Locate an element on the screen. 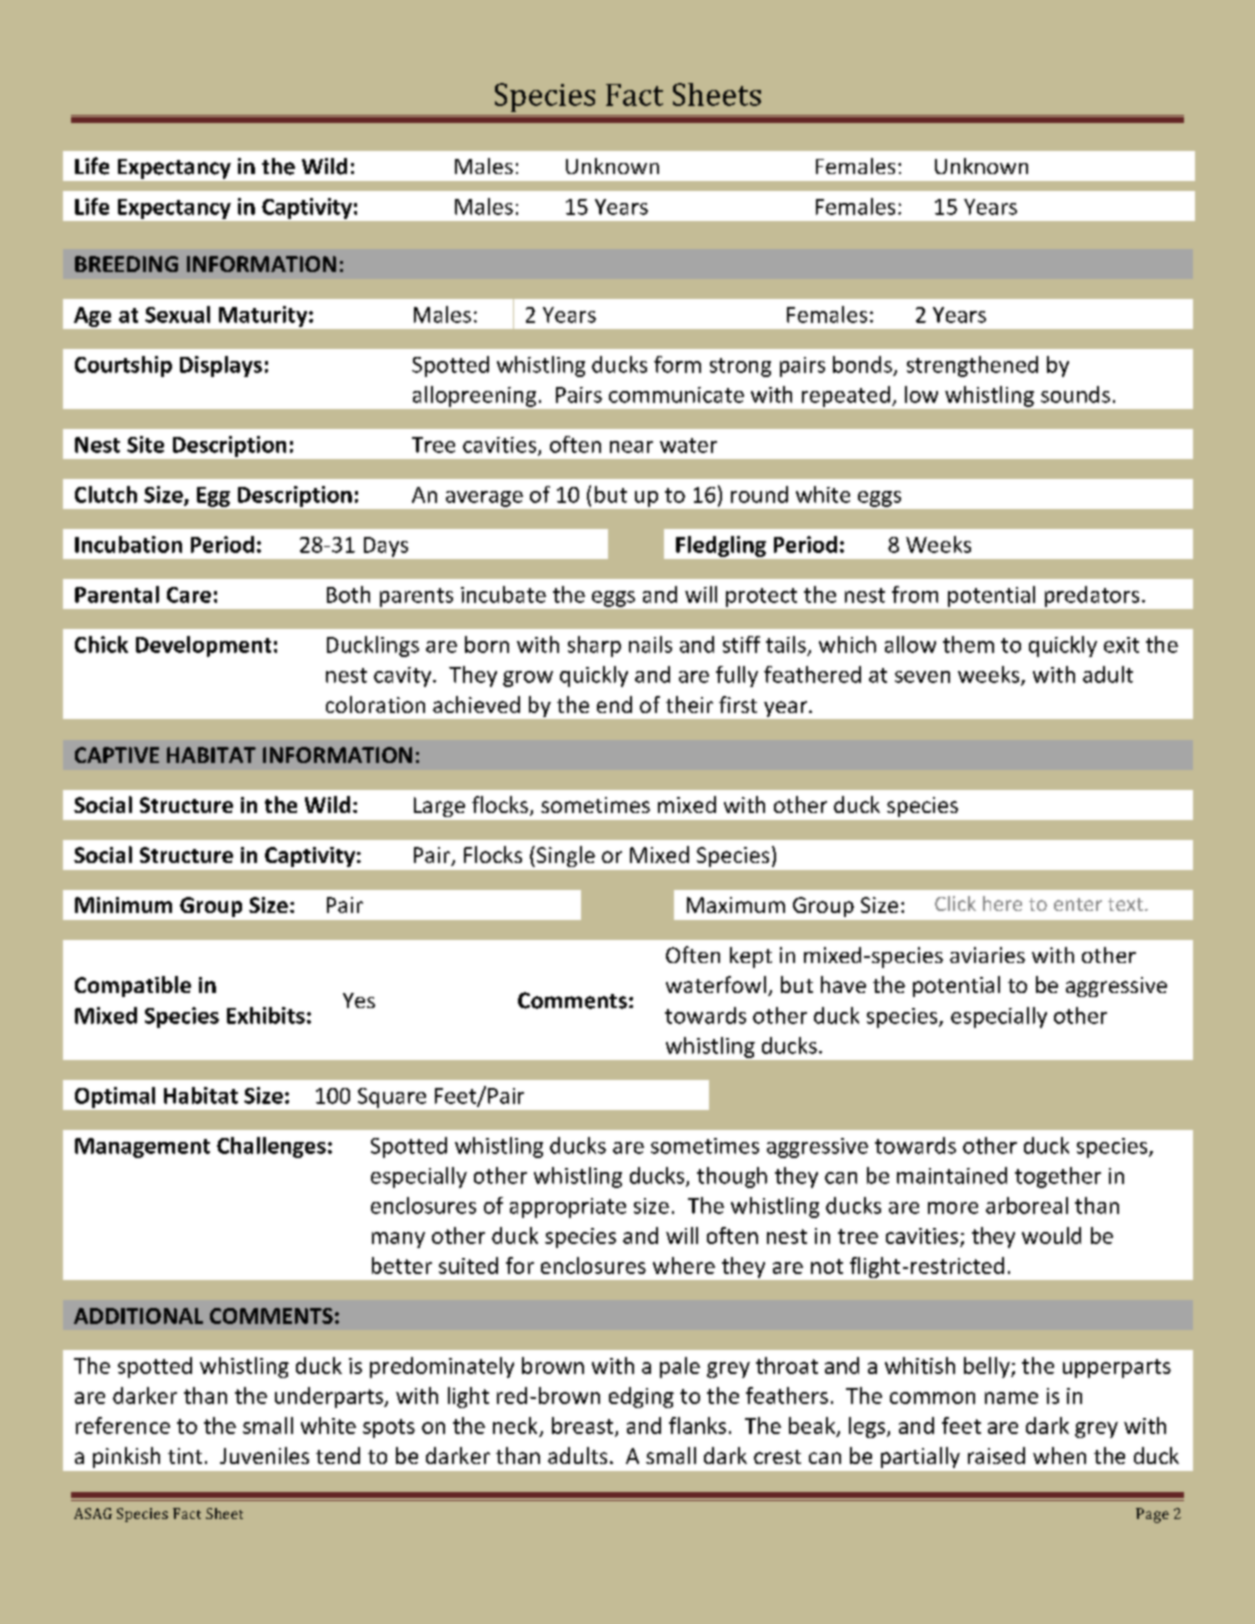 Image resolution: width=1255 pixels, height=1624 pixels. strong is located at coordinates (740, 367).
